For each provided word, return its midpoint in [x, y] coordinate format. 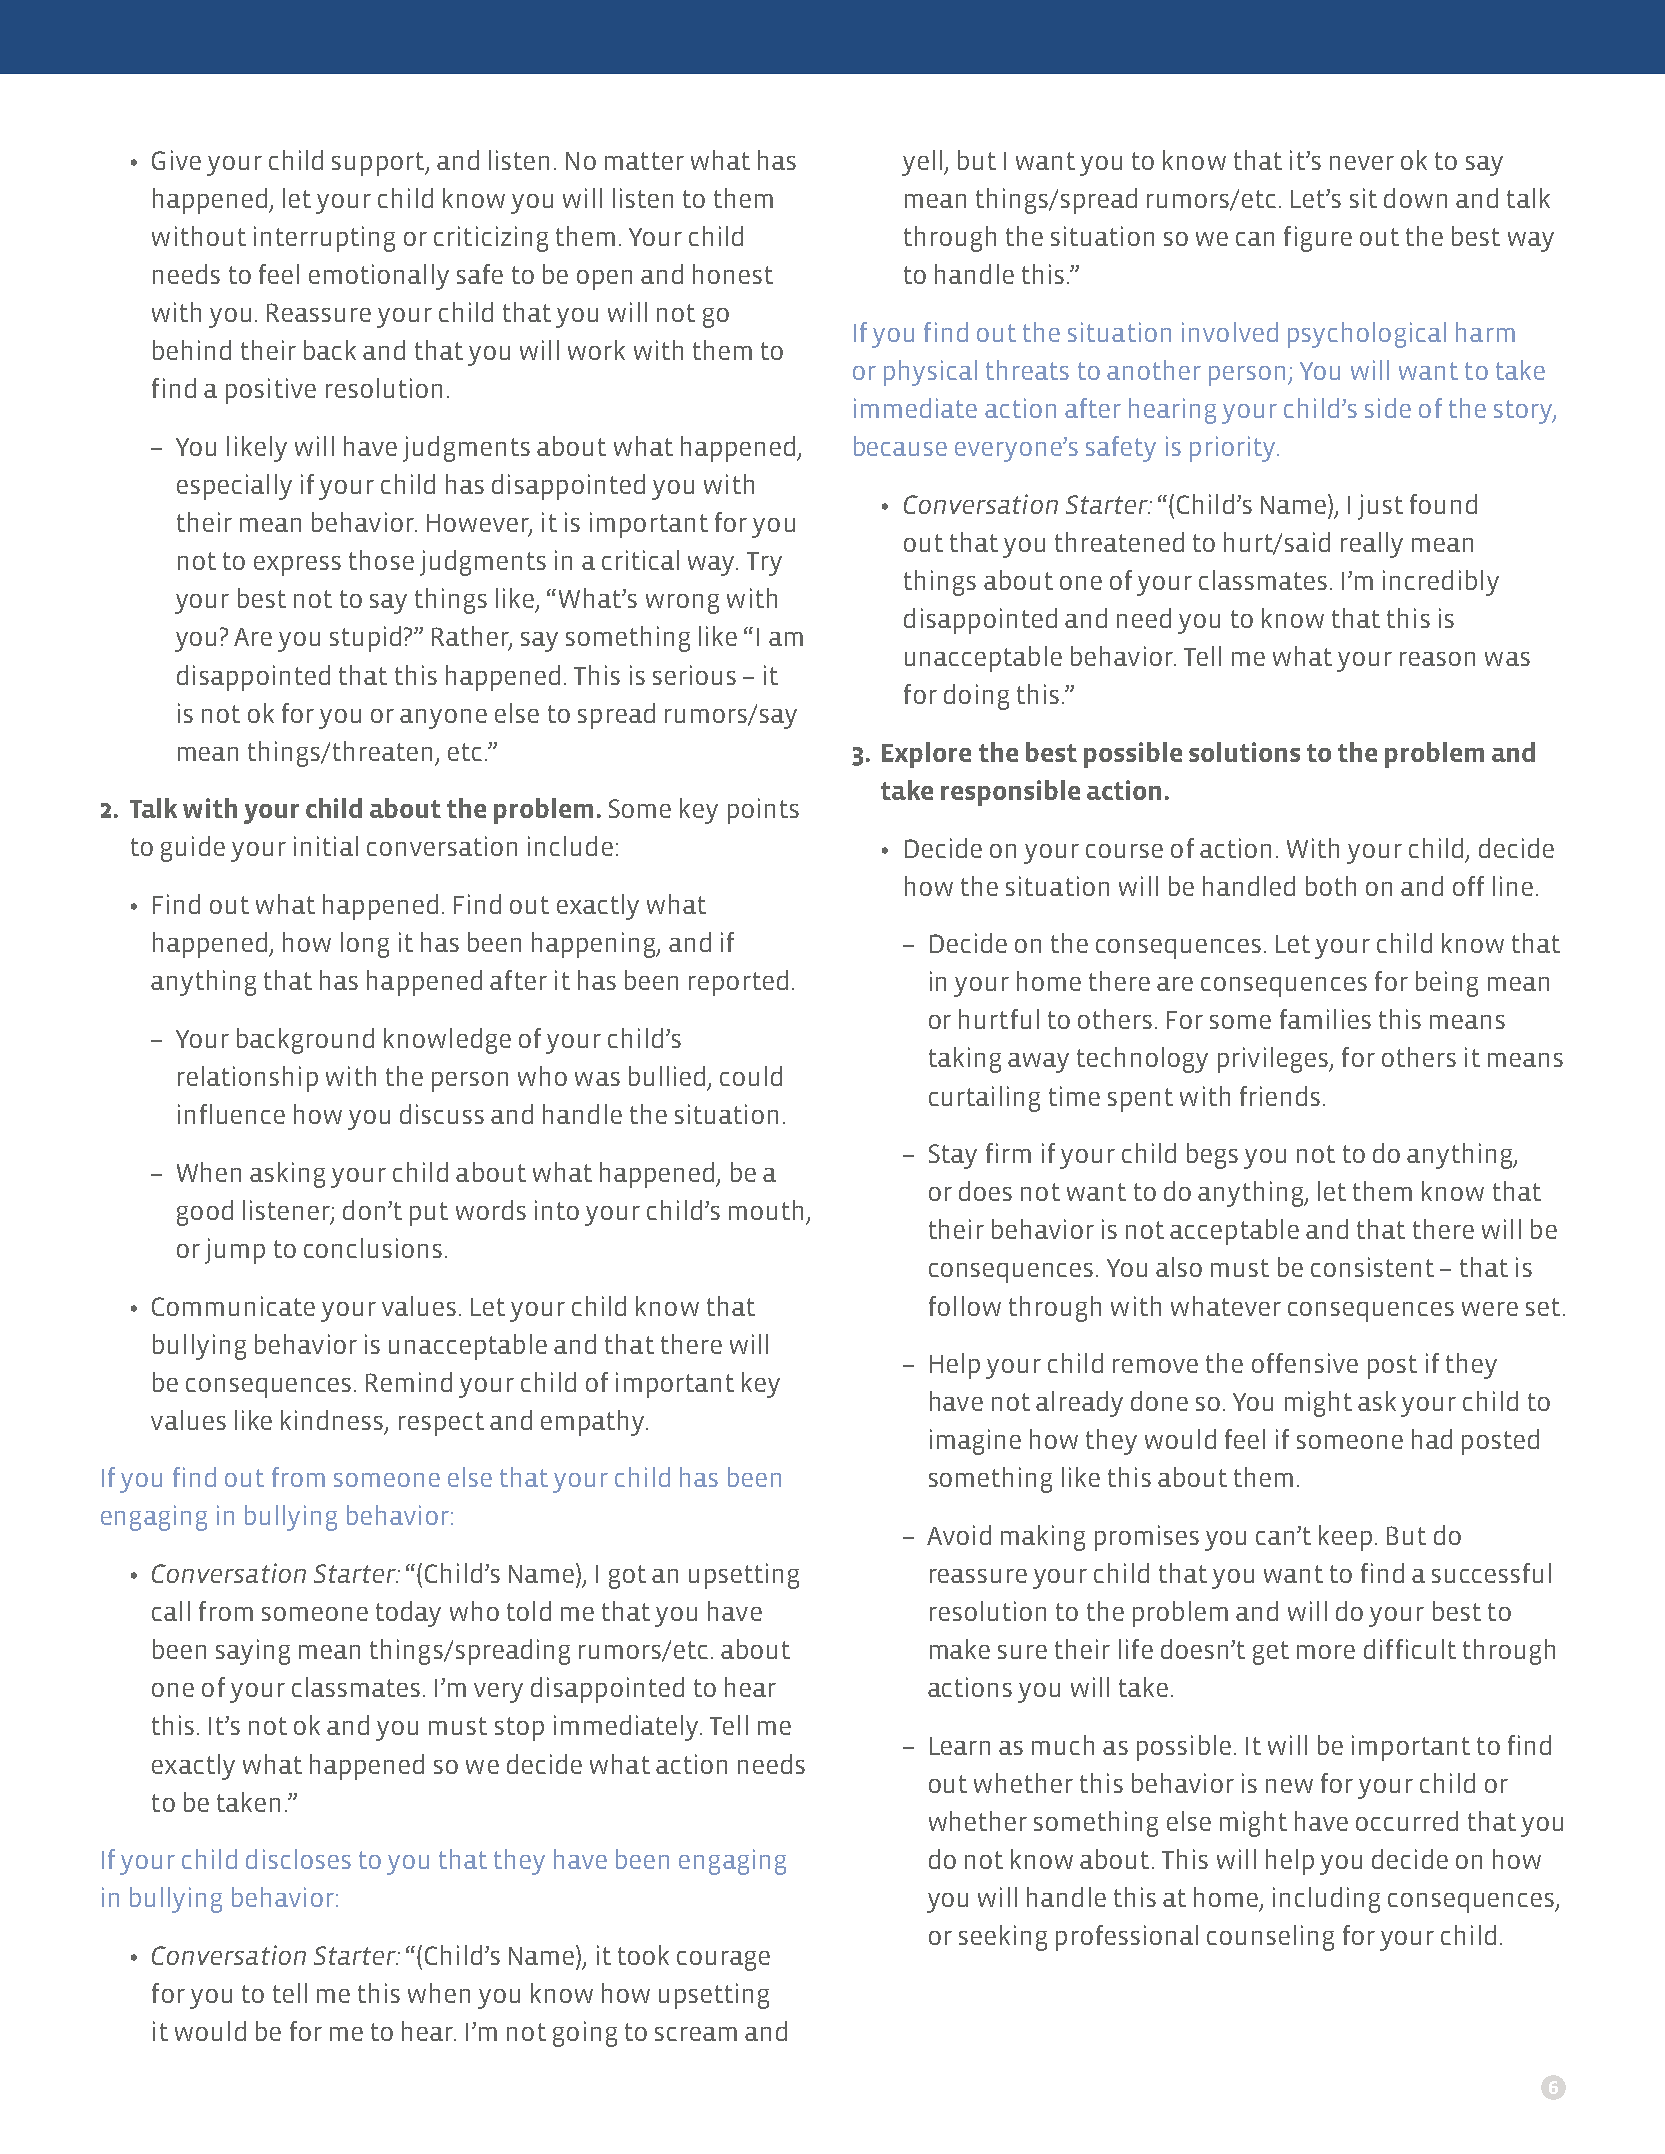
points [763, 811]
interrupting [324, 239]
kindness [333, 1421]
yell [922, 163]
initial [326, 846]
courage [723, 1961]
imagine [975, 1442]
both [1331, 886]
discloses [298, 1859]
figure [1318, 239]
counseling [1270, 1938]
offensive [1305, 1363]
